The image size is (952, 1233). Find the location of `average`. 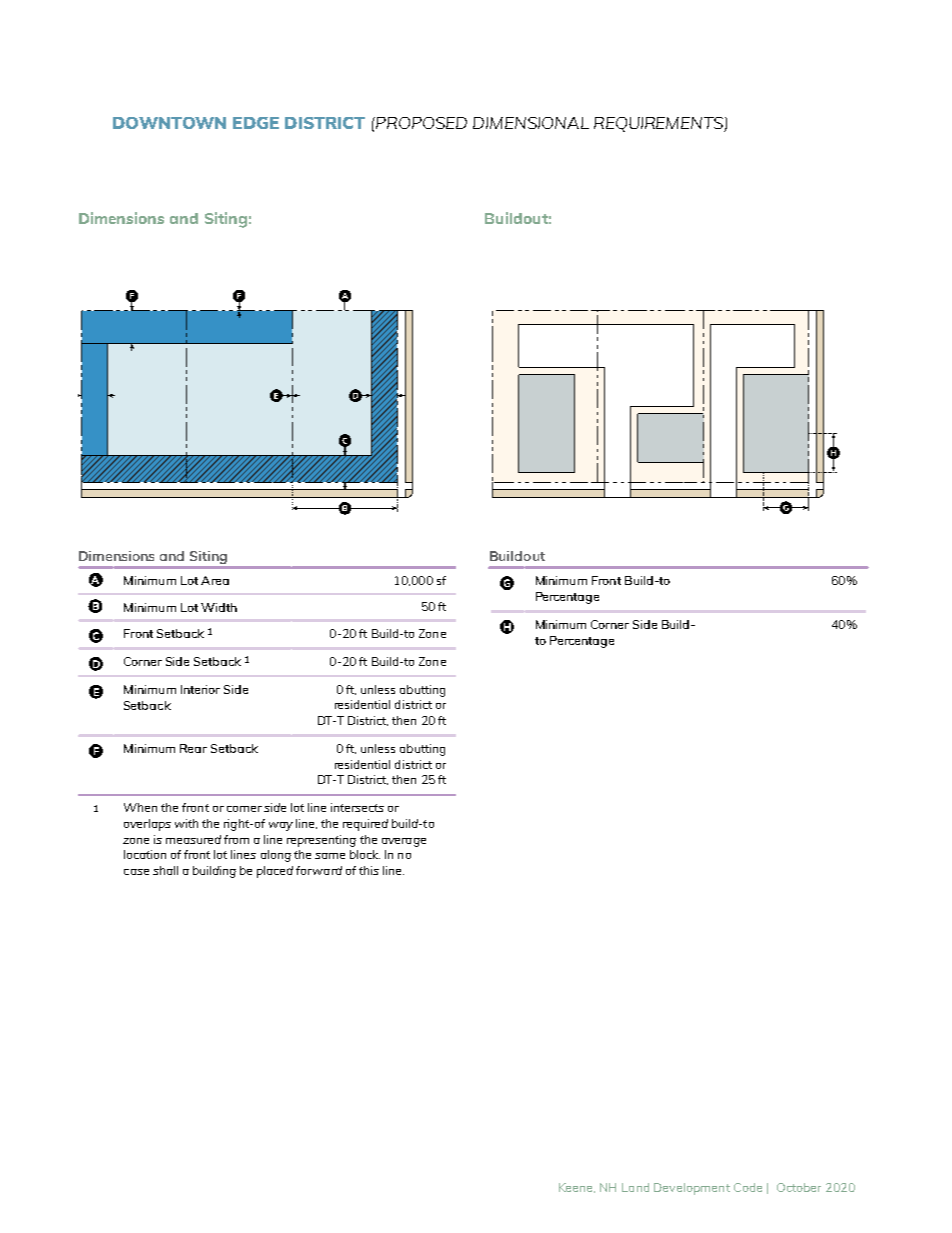

average is located at coordinates (404, 842).
